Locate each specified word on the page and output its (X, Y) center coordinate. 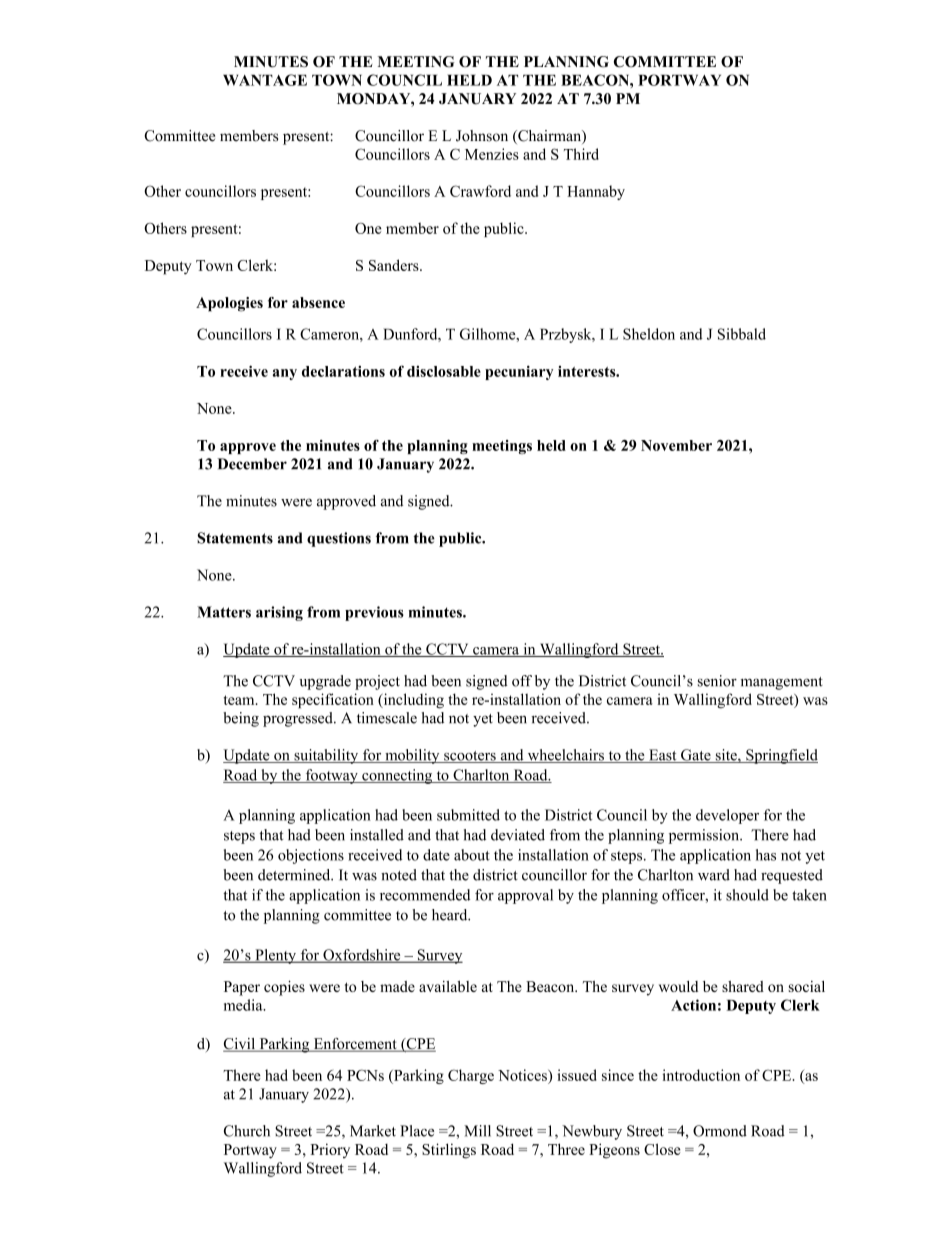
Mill (477, 1131)
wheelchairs (565, 756)
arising (279, 613)
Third (581, 154)
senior (717, 681)
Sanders (395, 265)
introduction (701, 1075)
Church (247, 1131)
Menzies (492, 154)
